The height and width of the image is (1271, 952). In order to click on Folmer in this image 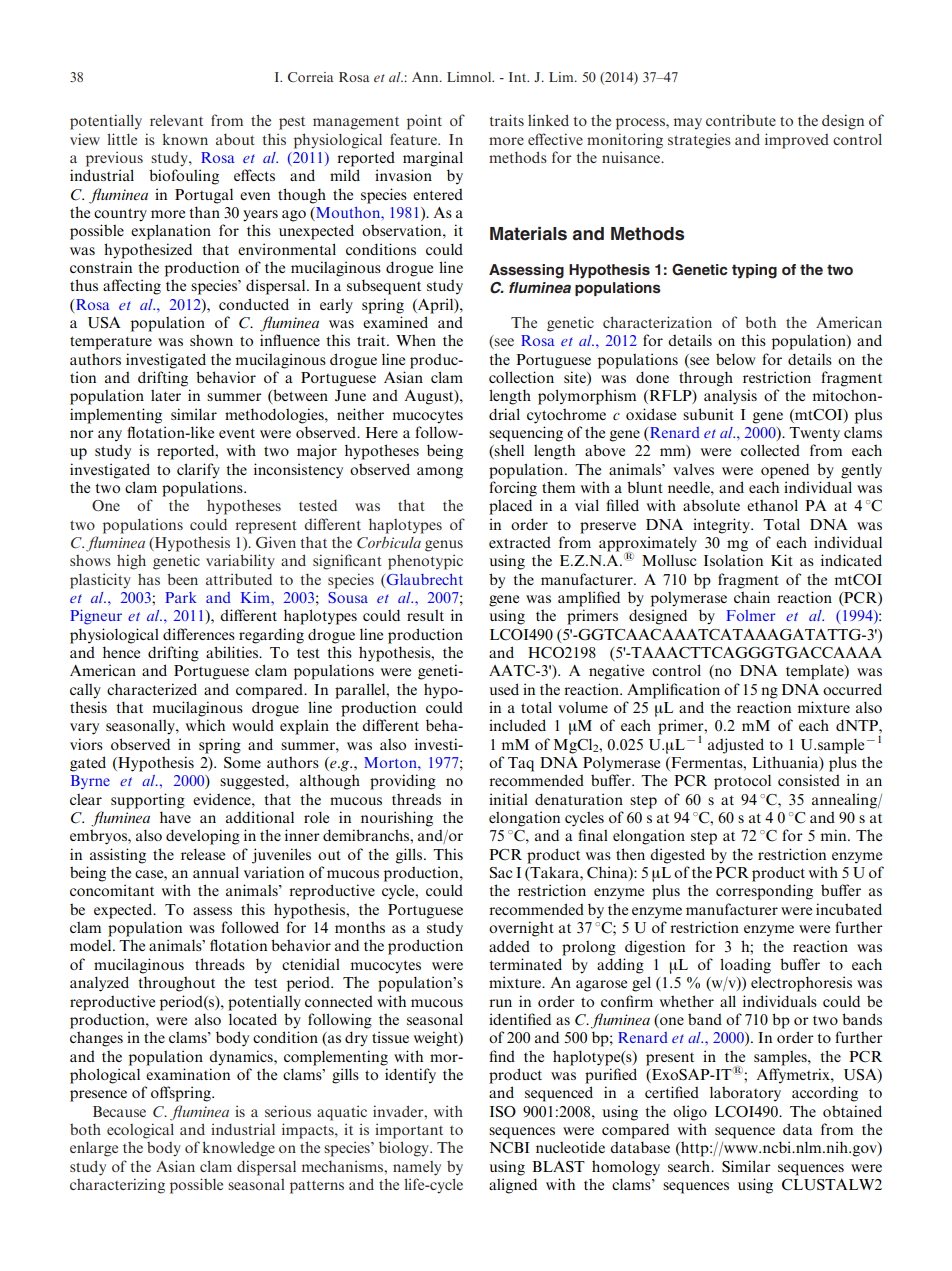, I will do `click(751, 615)`.
